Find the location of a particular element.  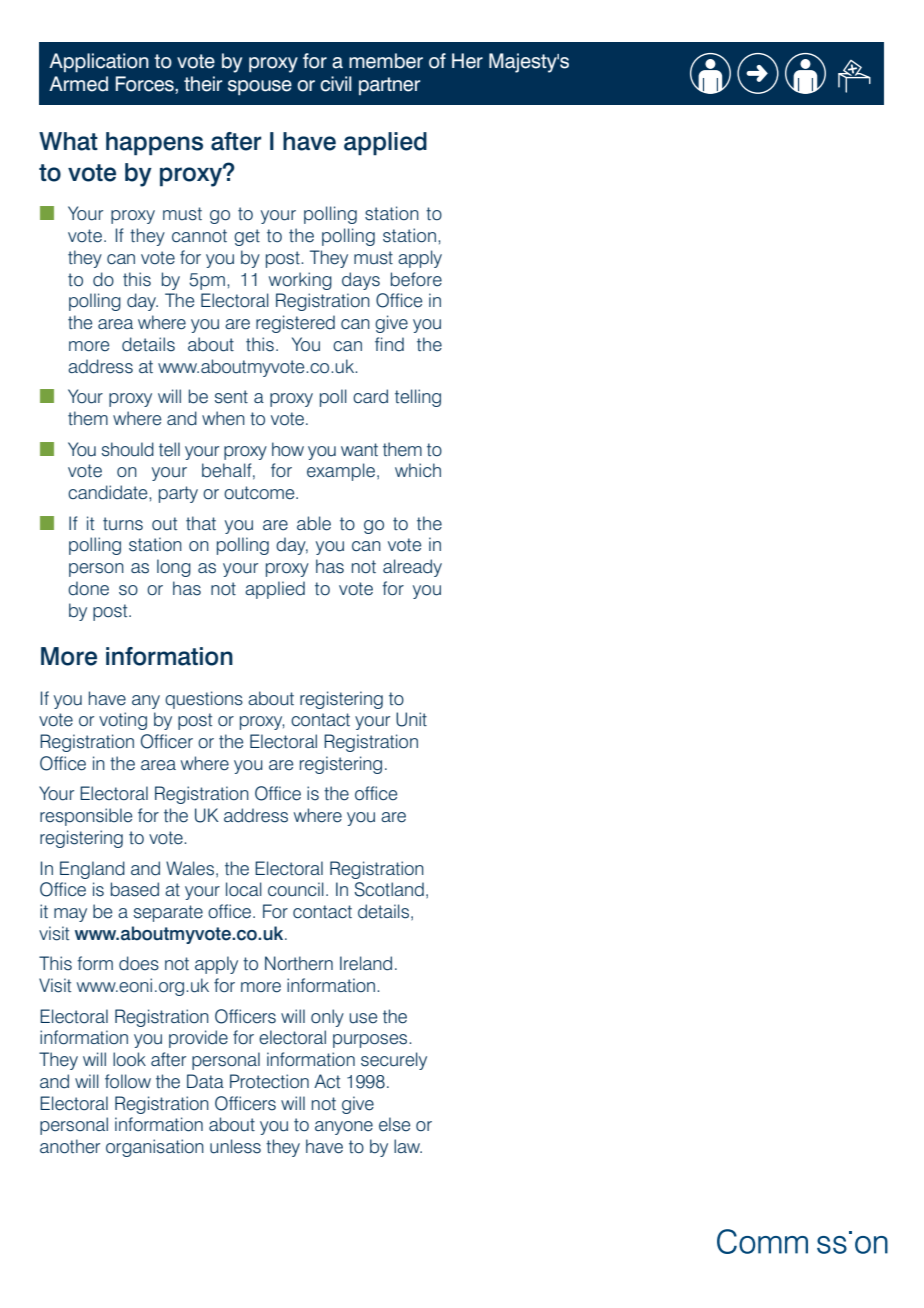

responsible is located at coordinates (86, 817).
